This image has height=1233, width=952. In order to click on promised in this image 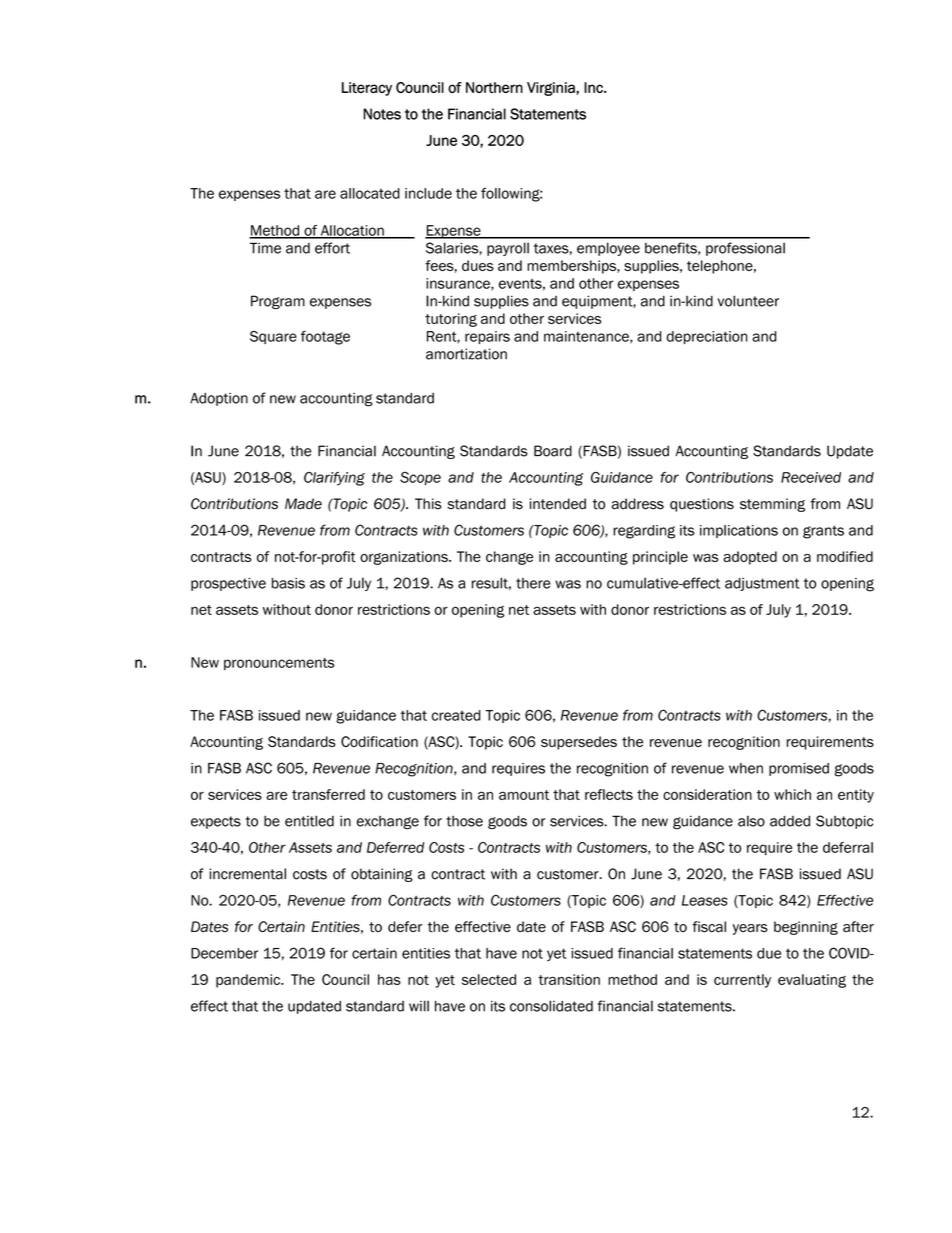, I will do `click(799, 769)`.
